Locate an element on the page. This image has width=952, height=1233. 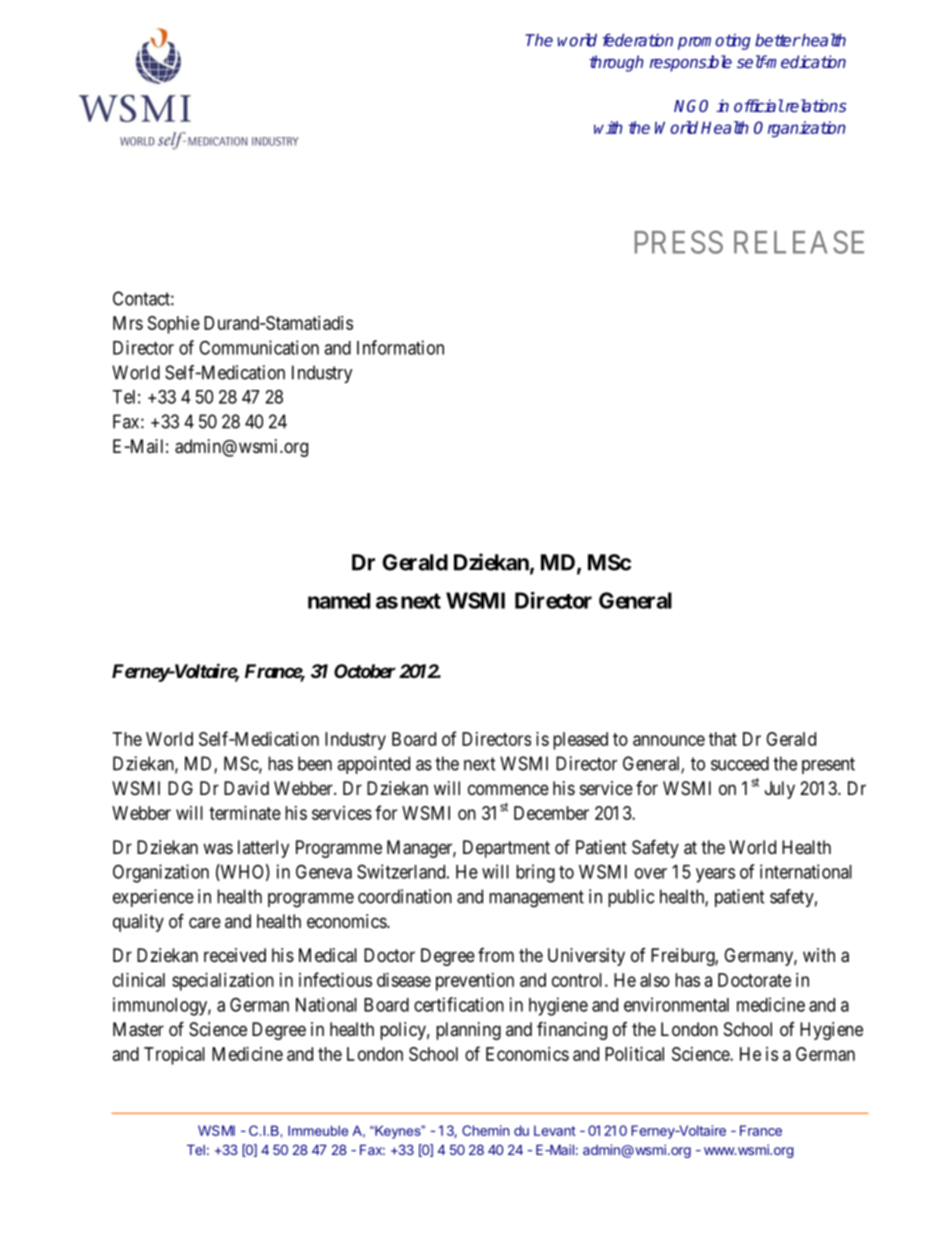
named is located at coordinates (339, 601).
